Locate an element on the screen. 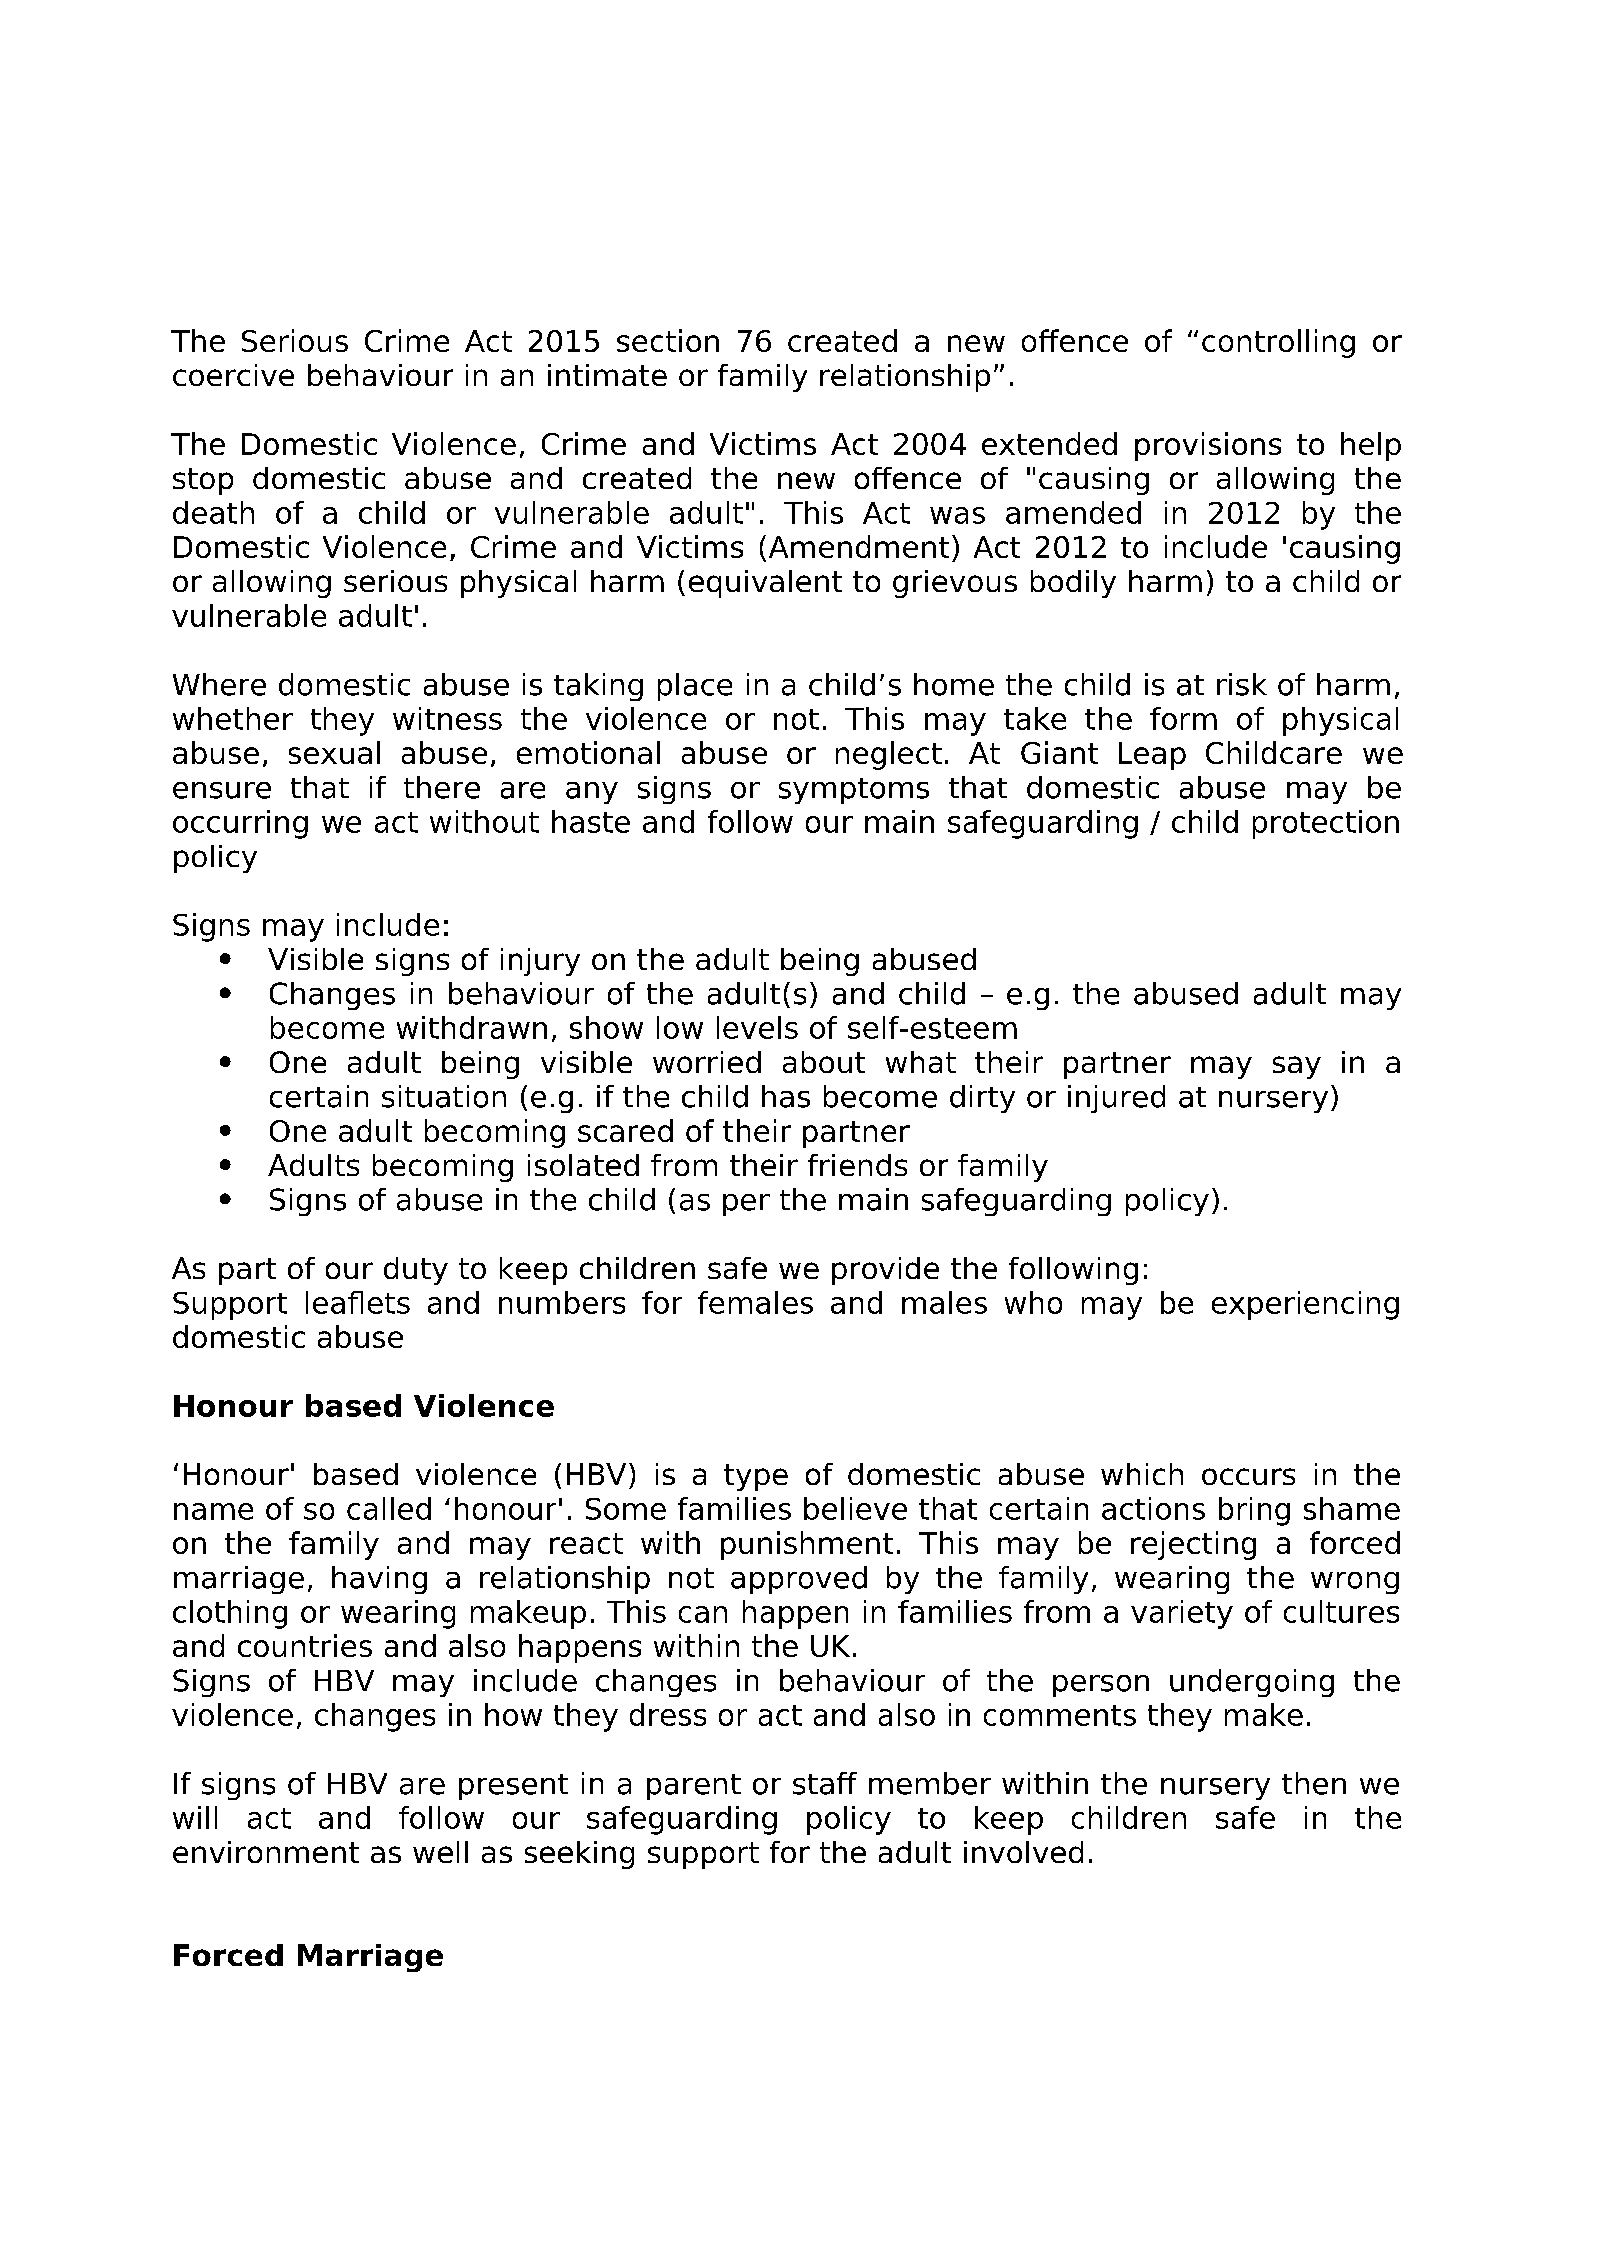 Image resolution: width=1597 pixels, height=2259 pixels. then is located at coordinates (1314, 1783).
